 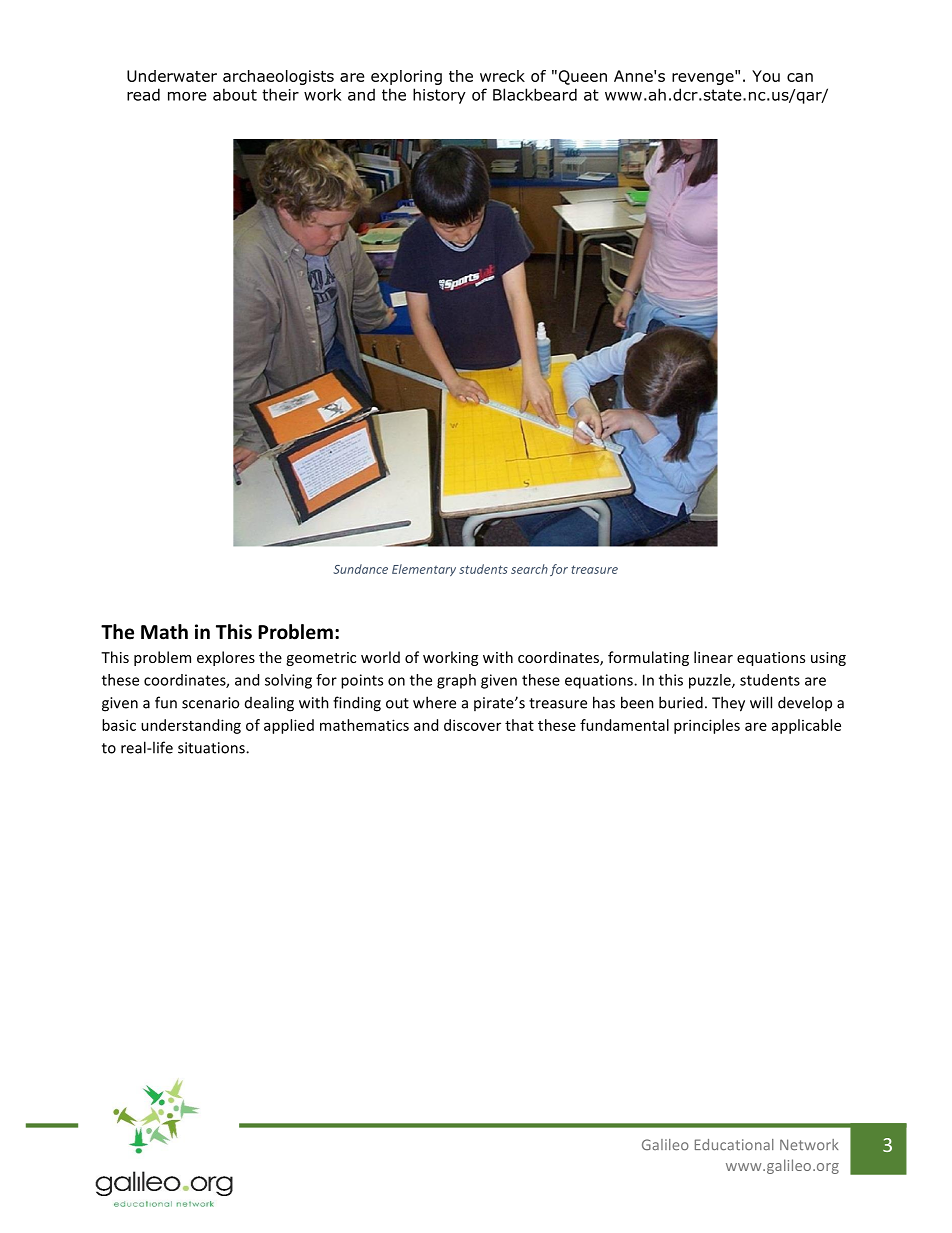 I want to click on Sundance, so click(x=360, y=569).
